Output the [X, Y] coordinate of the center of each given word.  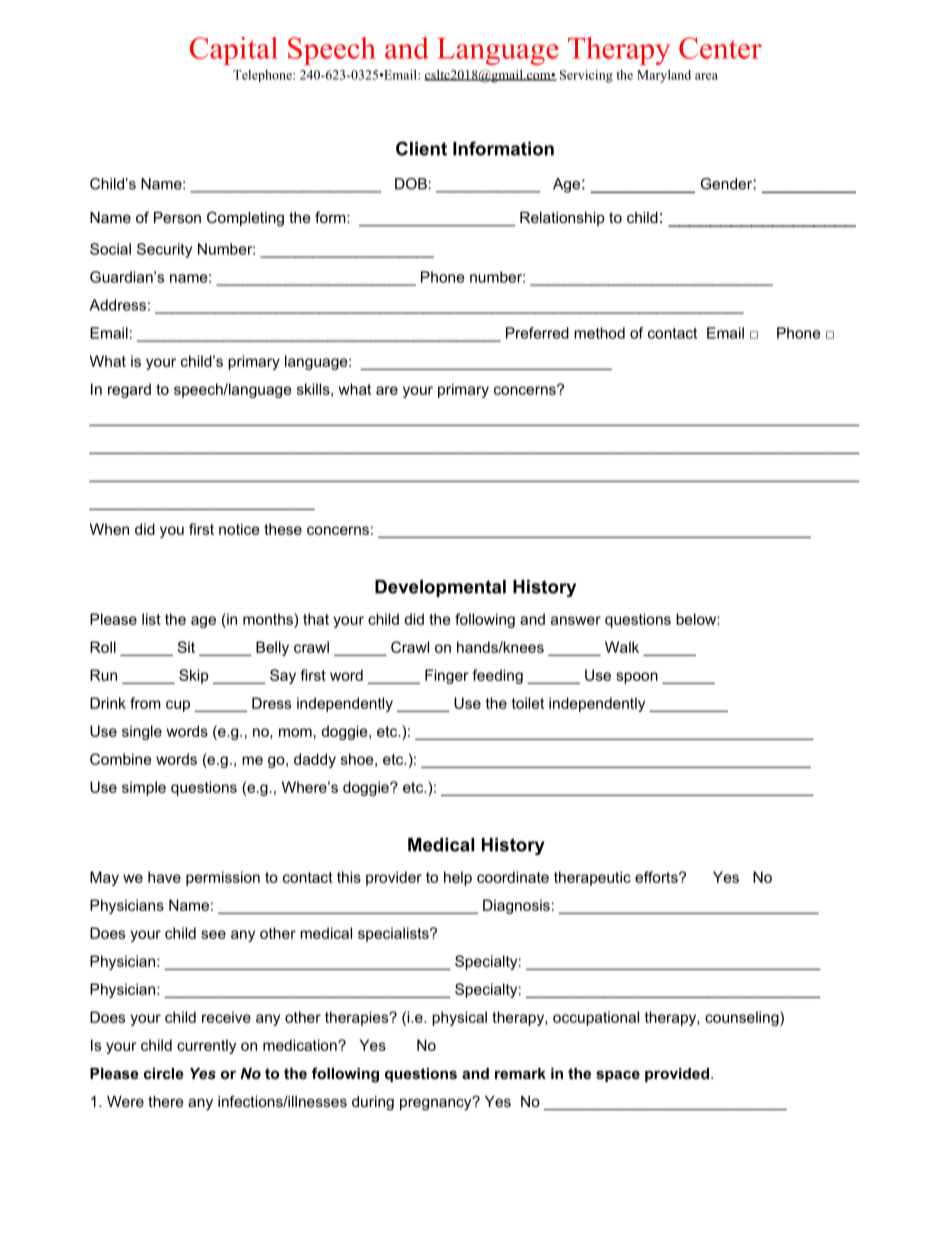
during [373, 1103]
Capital [234, 51]
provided [677, 1075]
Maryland [664, 76]
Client [421, 148]
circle [164, 1073]
